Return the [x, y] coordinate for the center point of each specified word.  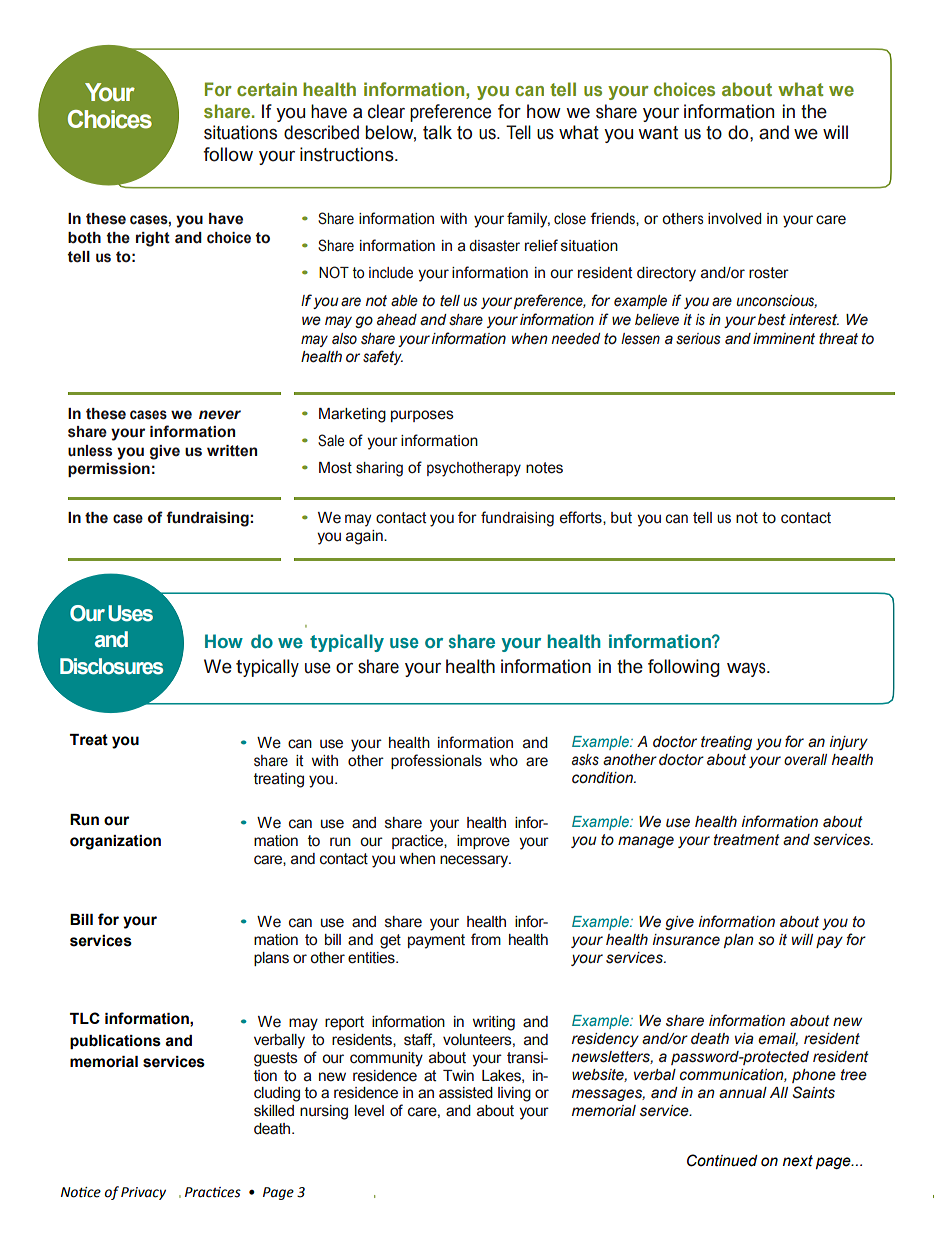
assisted [466, 1093]
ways [747, 670]
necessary [475, 861]
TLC [85, 1018]
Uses [130, 613]
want [658, 133]
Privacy [143, 1193]
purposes [422, 416]
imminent [784, 339]
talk [437, 132]
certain [267, 89]
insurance [686, 940]
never [220, 415]
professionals [436, 761]
